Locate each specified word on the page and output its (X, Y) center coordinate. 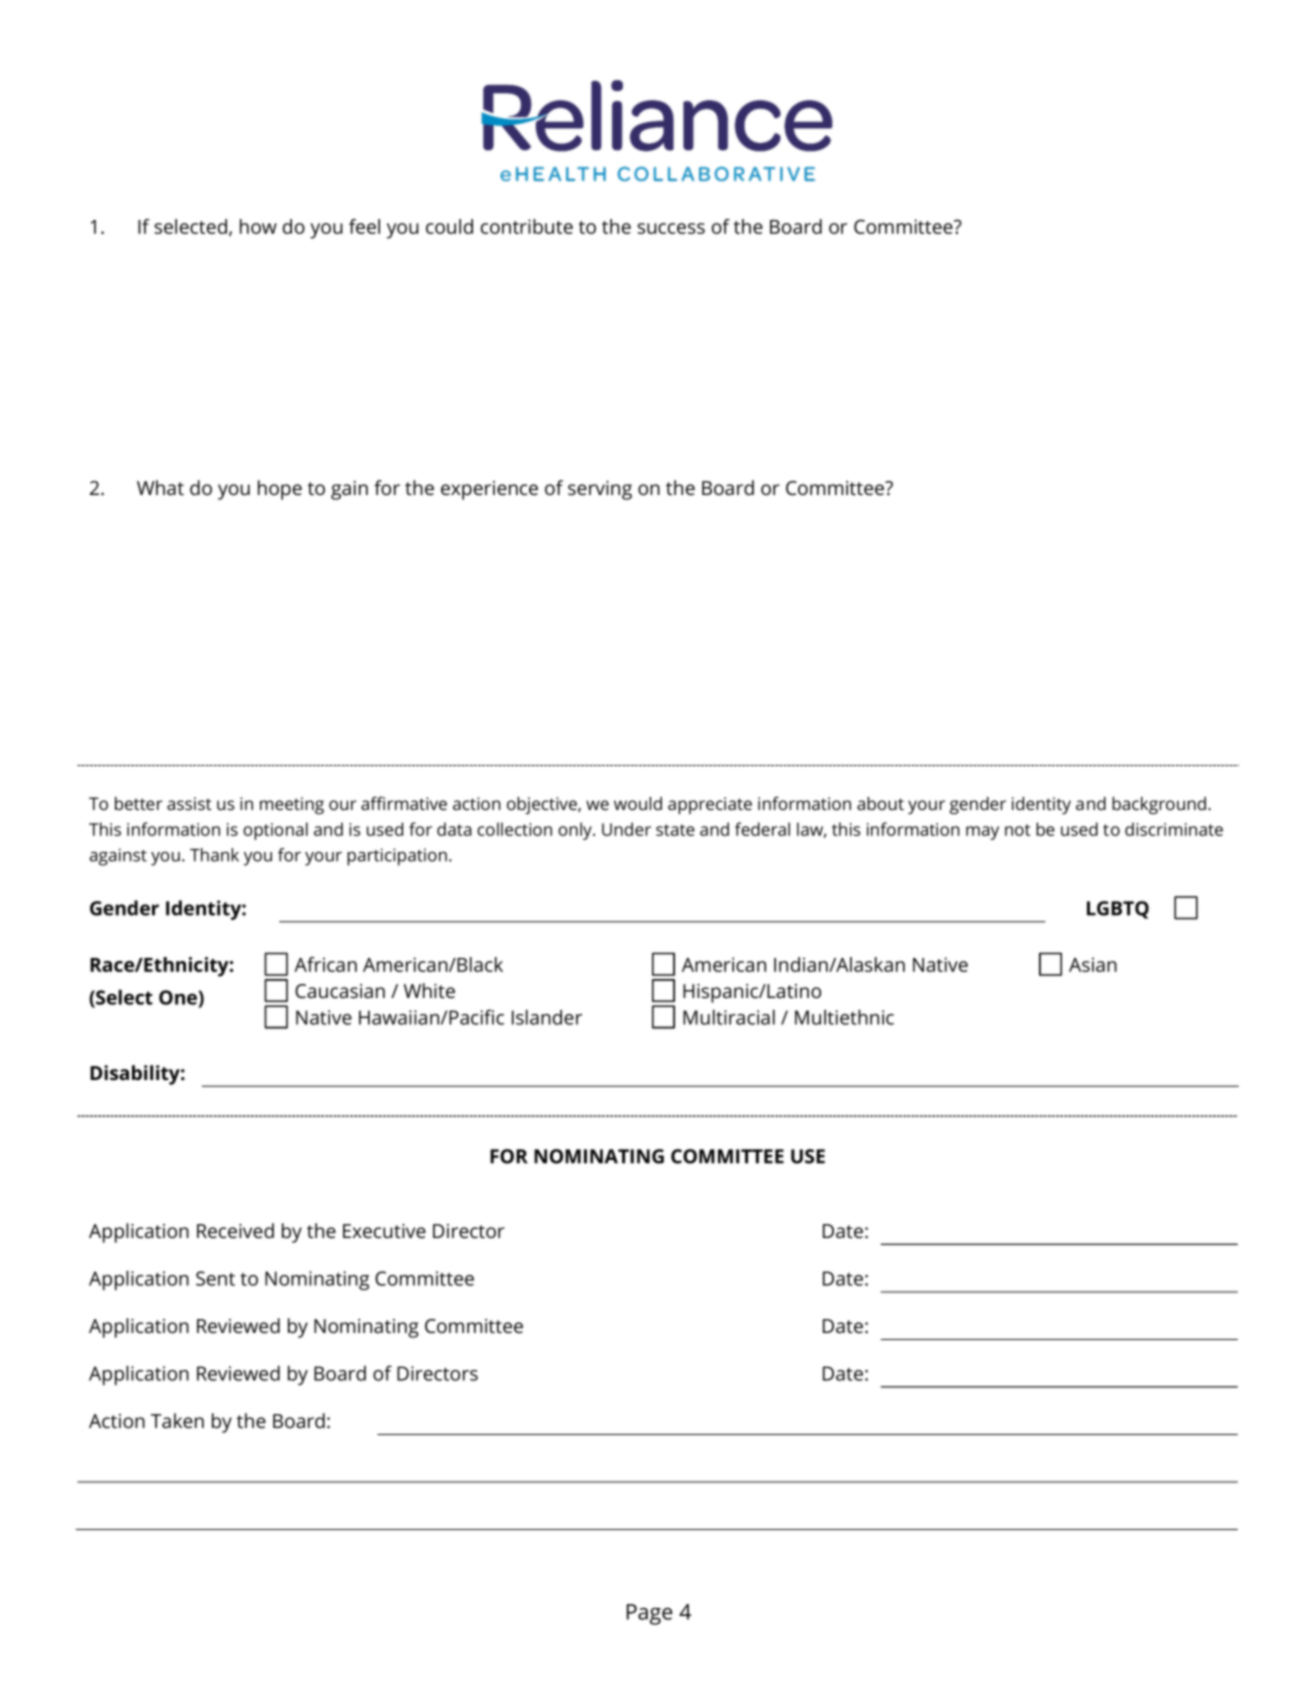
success (671, 228)
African (325, 964)
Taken (177, 1420)
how (258, 226)
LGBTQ (1118, 910)
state (675, 830)
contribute (527, 226)
